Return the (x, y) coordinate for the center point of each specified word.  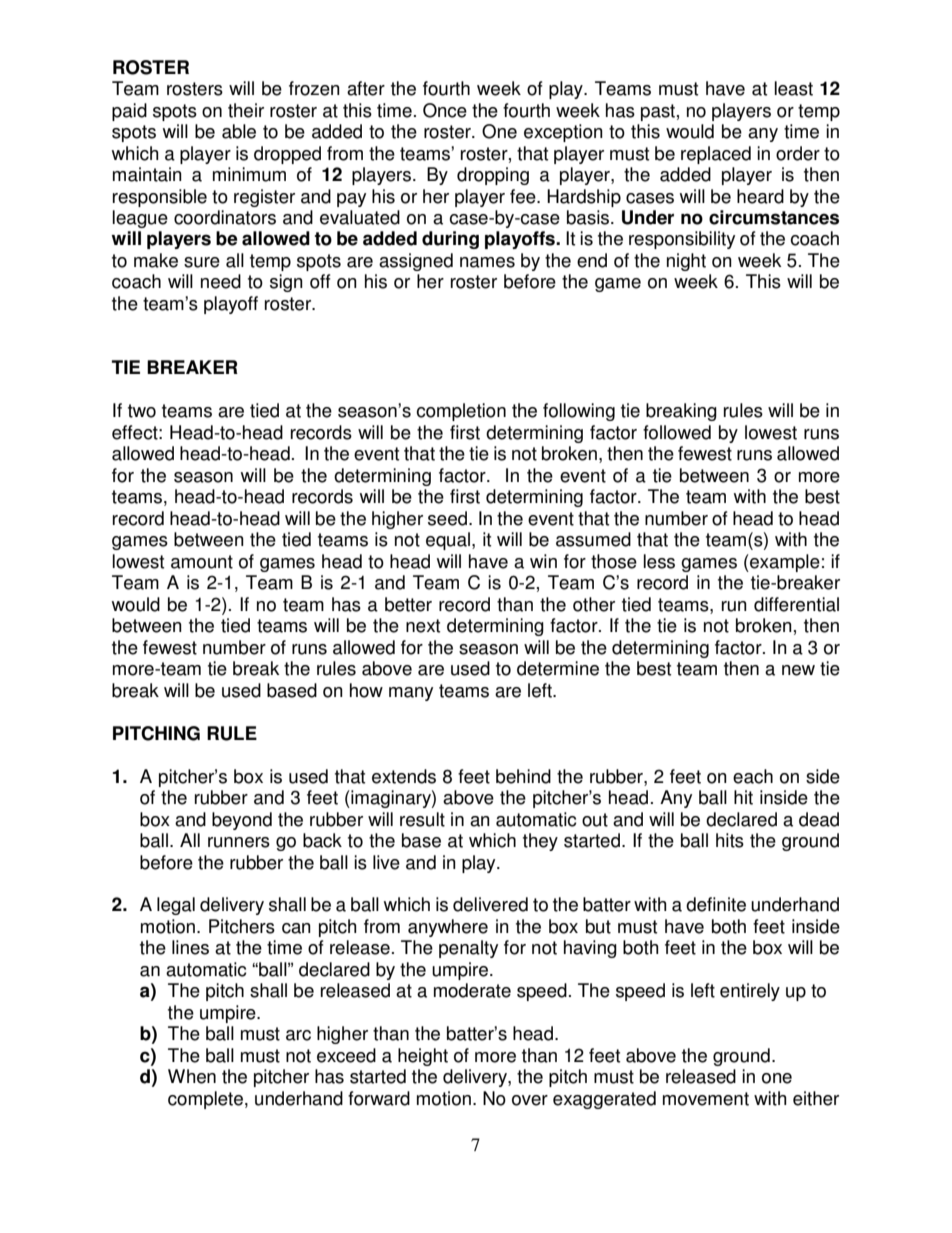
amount (202, 562)
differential (796, 604)
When (192, 1076)
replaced (716, 155)
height (423, 1057)
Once (445, 110)
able (239, 131)
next (423, 626)
